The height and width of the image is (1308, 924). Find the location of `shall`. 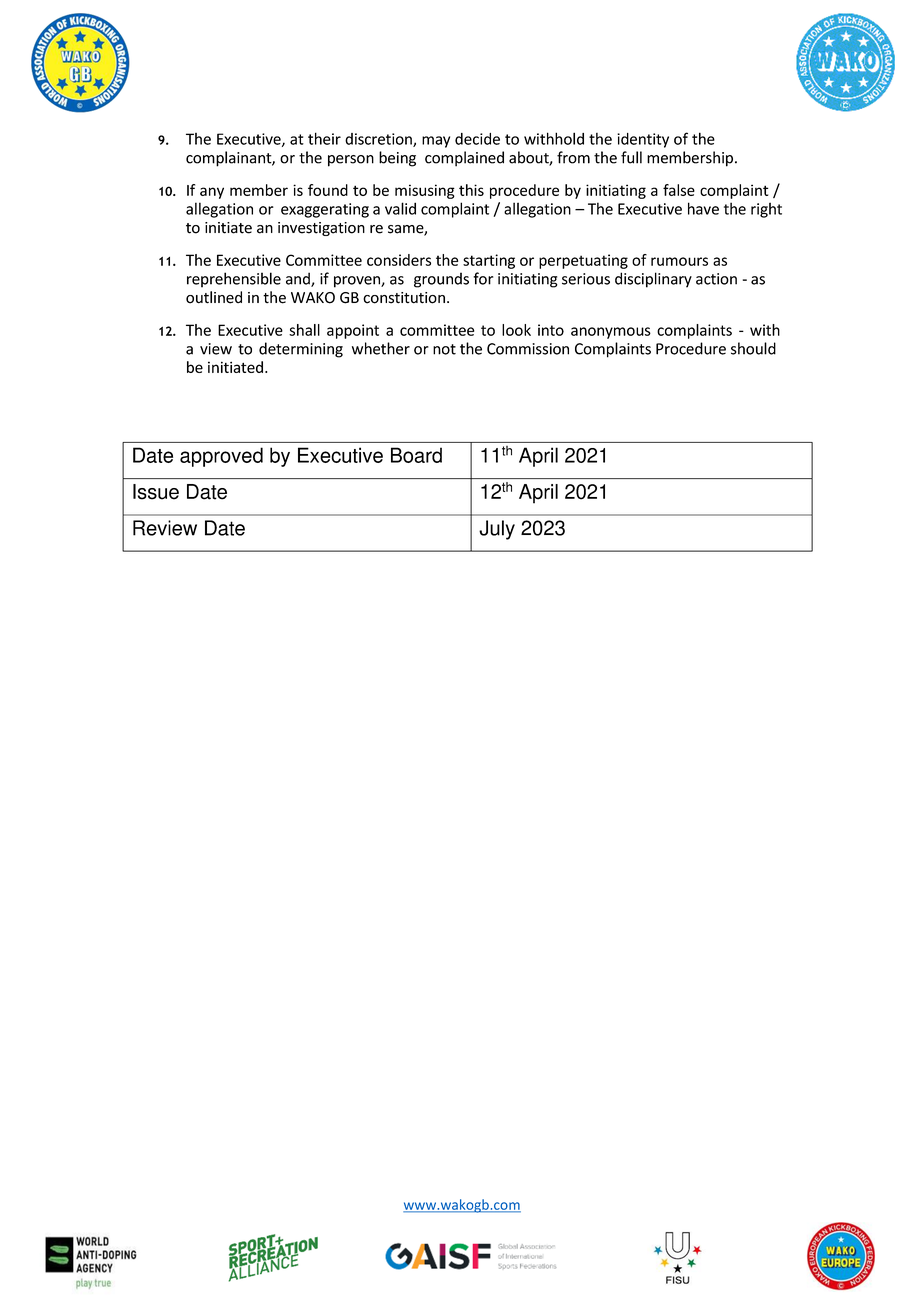

shall is located at coordinates (304, 330).
